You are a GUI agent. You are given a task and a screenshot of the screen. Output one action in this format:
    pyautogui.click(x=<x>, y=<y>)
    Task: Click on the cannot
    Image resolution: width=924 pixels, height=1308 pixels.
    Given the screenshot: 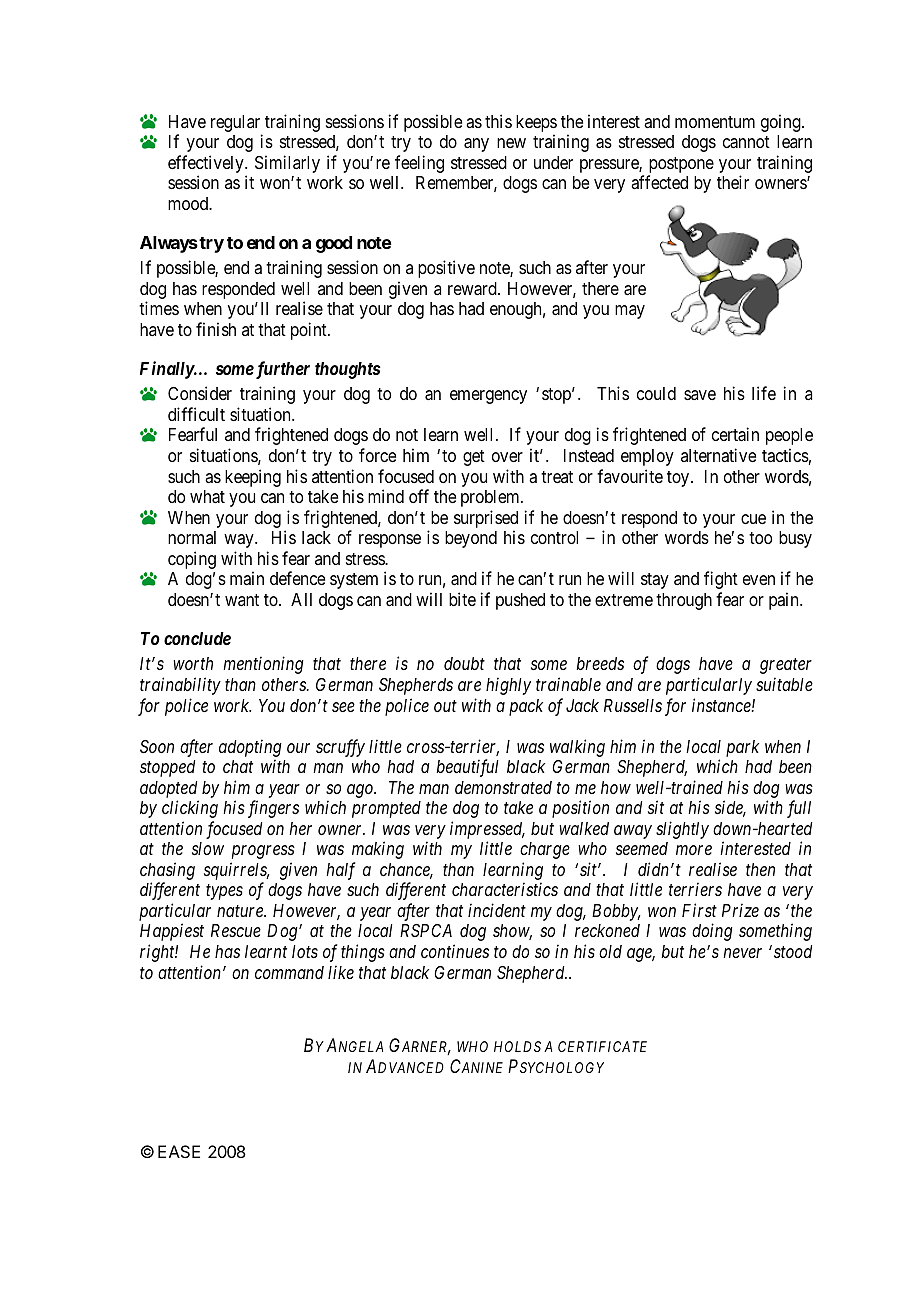 What is the action you would take?
    pyautogui.click(x=746, y=142)
